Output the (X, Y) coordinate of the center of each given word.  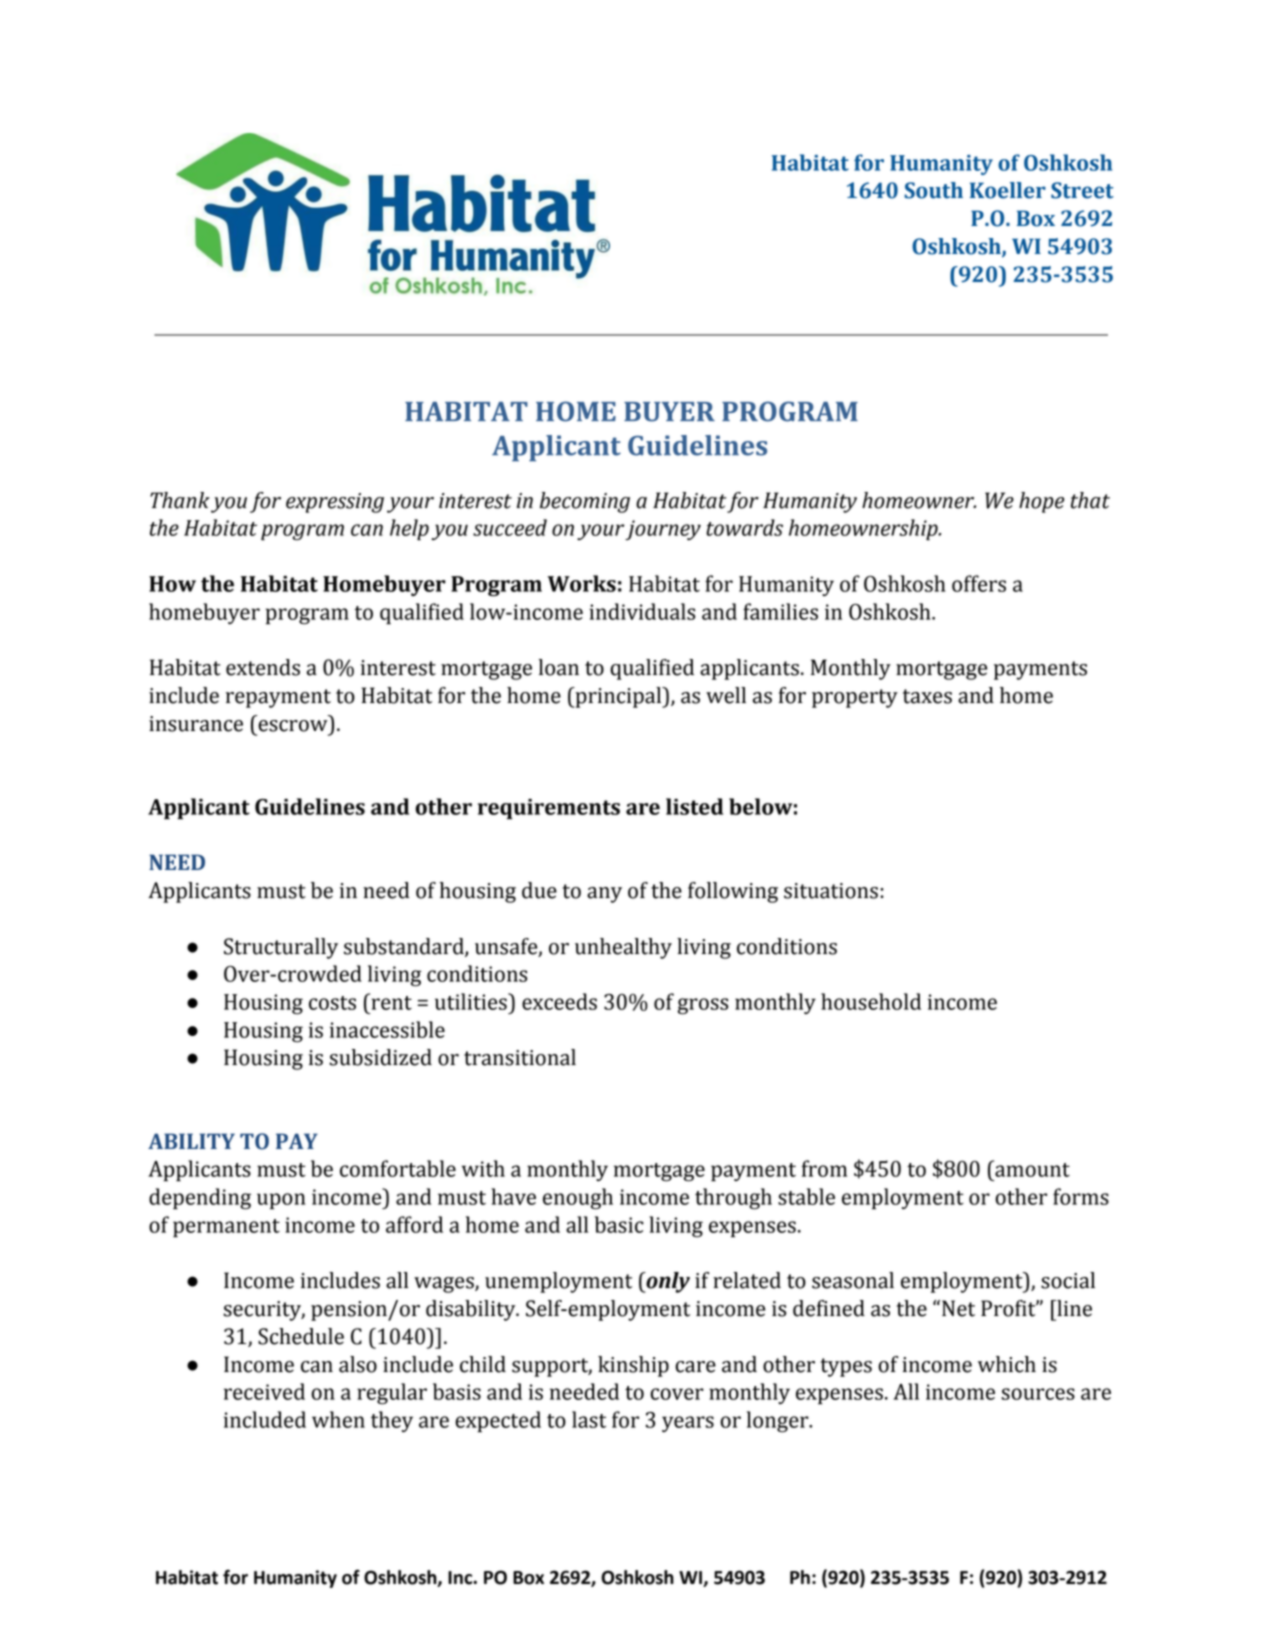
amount (1031, 1169)
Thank (180, 500)
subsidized (380, 1057)
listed (694, 806)
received (264, 1391)
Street (1082, 190)
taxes (927, 696)
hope (1041, 502)
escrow (293, 726)
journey (663, 530)
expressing (335, 503)
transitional (520, 1057)
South (933, 190)
